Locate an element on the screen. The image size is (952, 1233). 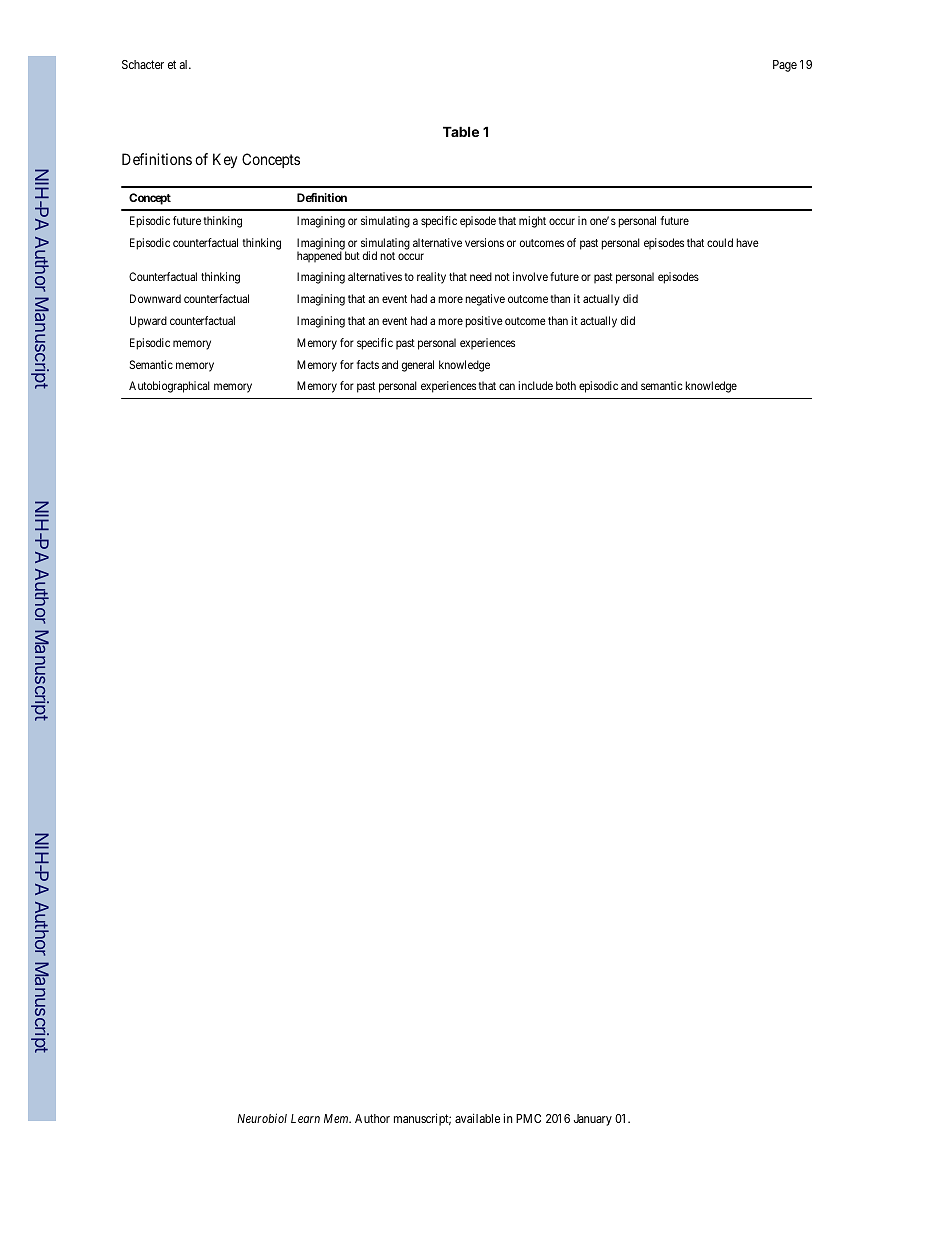
general is located at coordinates (418, 366).
